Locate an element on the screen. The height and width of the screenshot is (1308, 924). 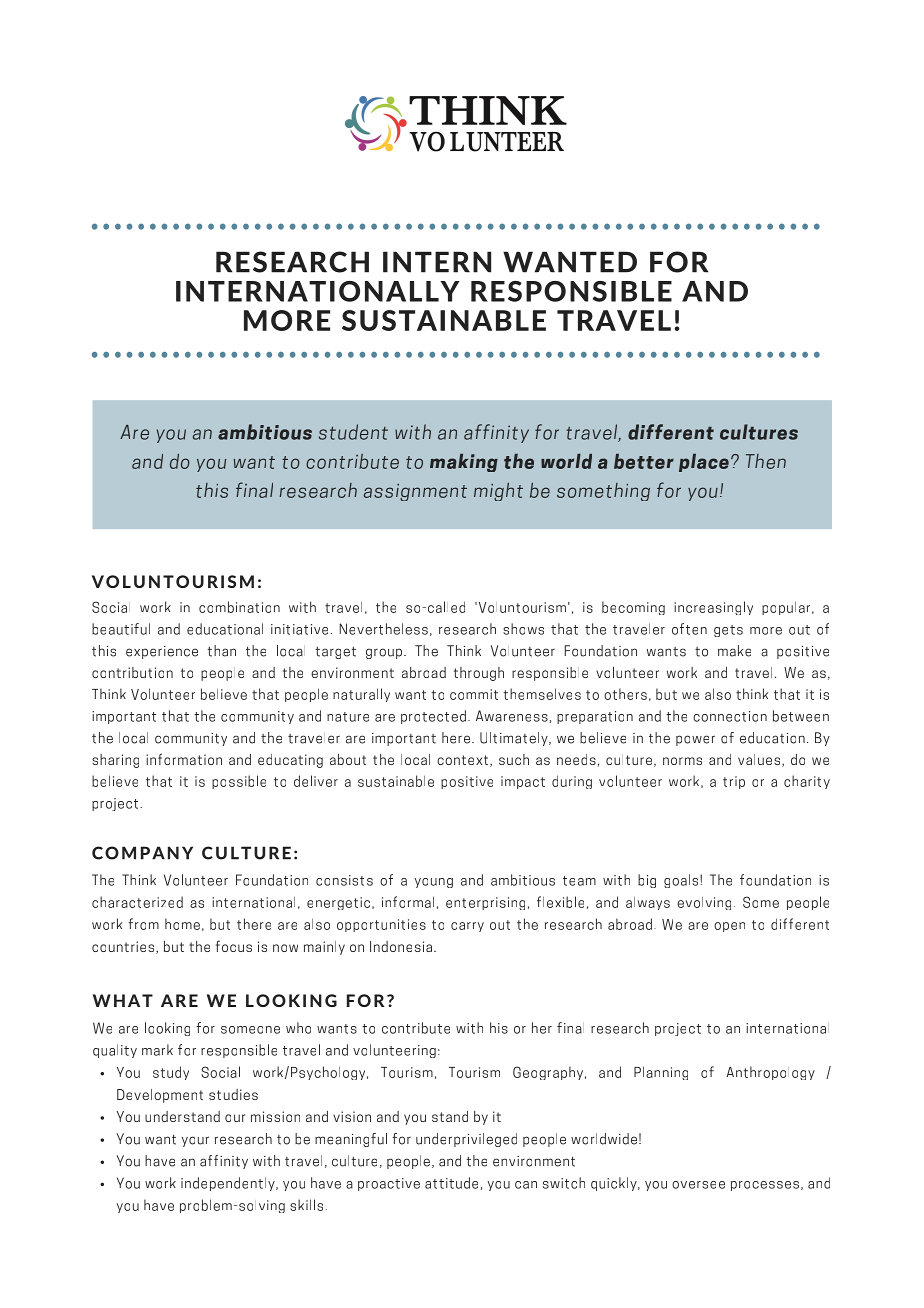
student is located at coordinates (353, 432).
